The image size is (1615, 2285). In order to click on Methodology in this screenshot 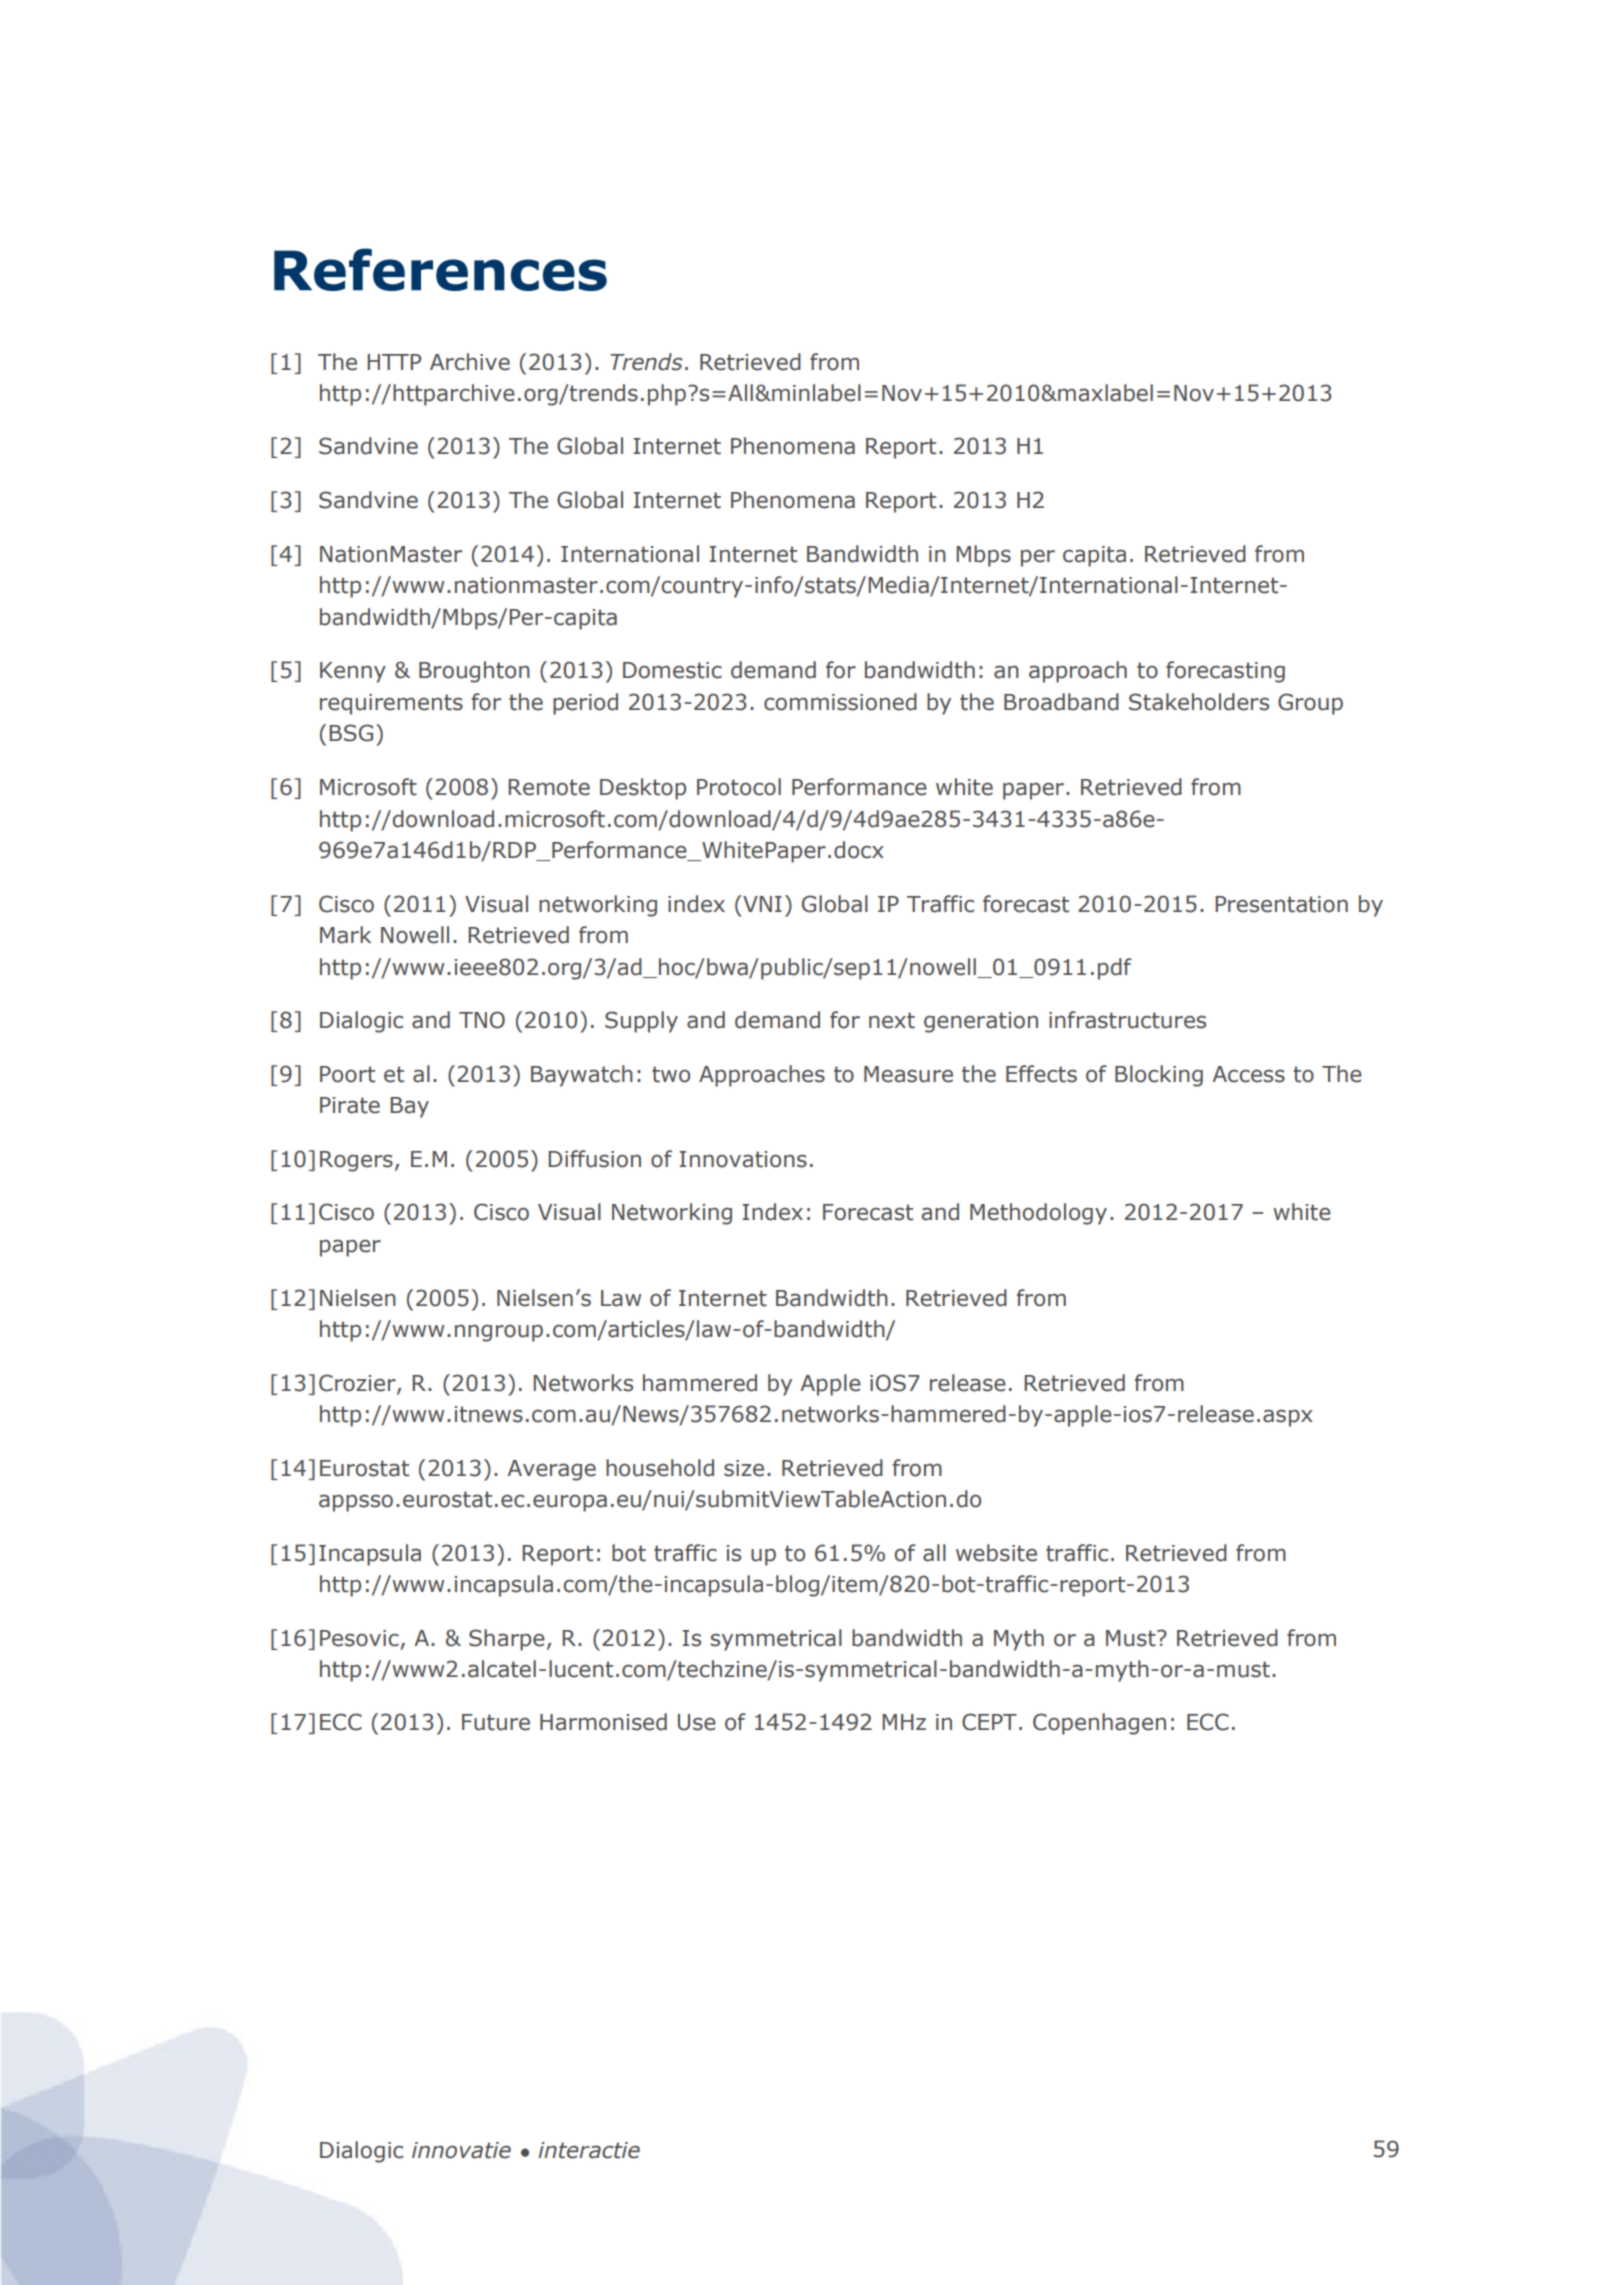, I will do `click(1038, 1214)`.
